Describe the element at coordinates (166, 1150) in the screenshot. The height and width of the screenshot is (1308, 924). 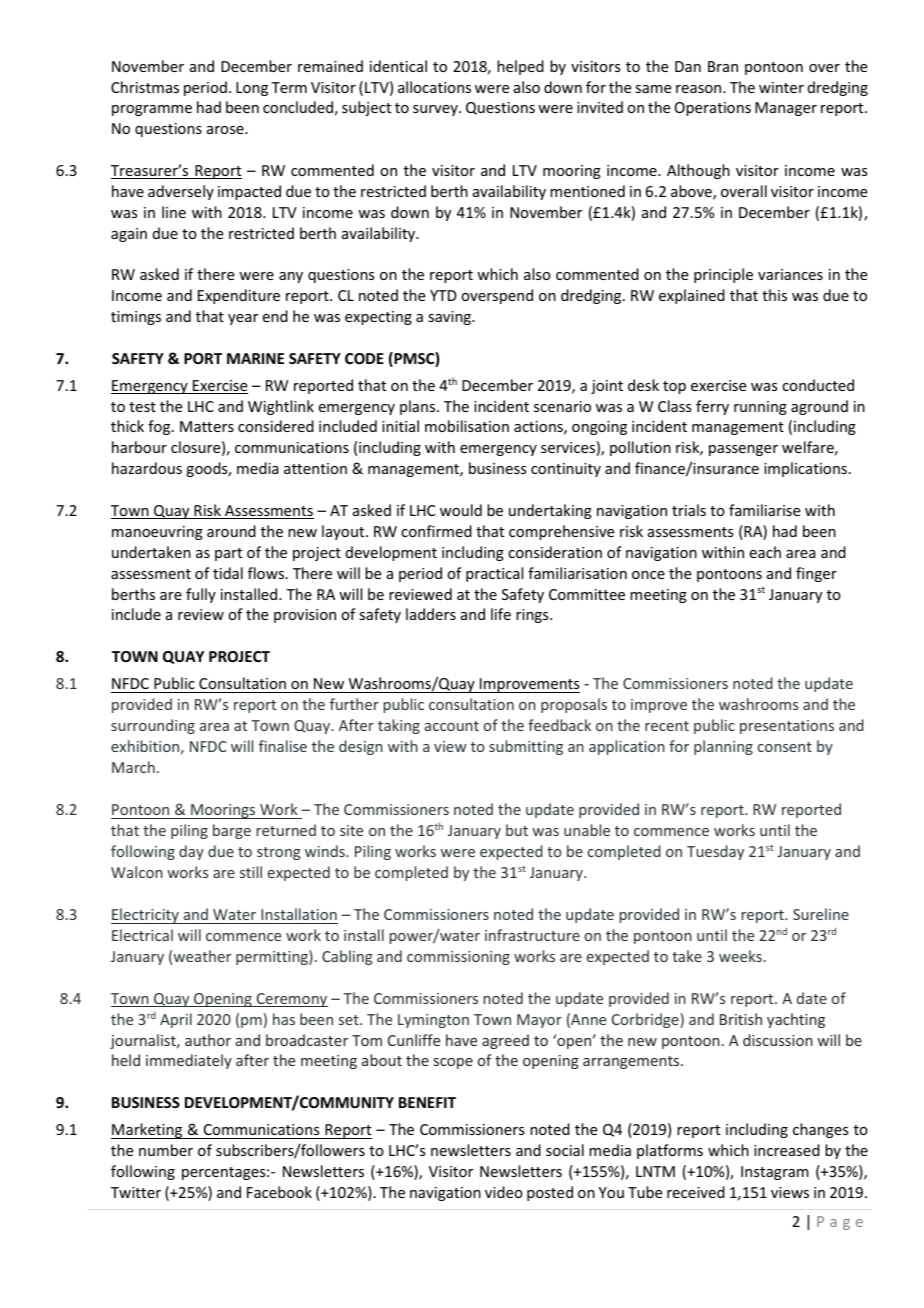
I see `number` at that location.
